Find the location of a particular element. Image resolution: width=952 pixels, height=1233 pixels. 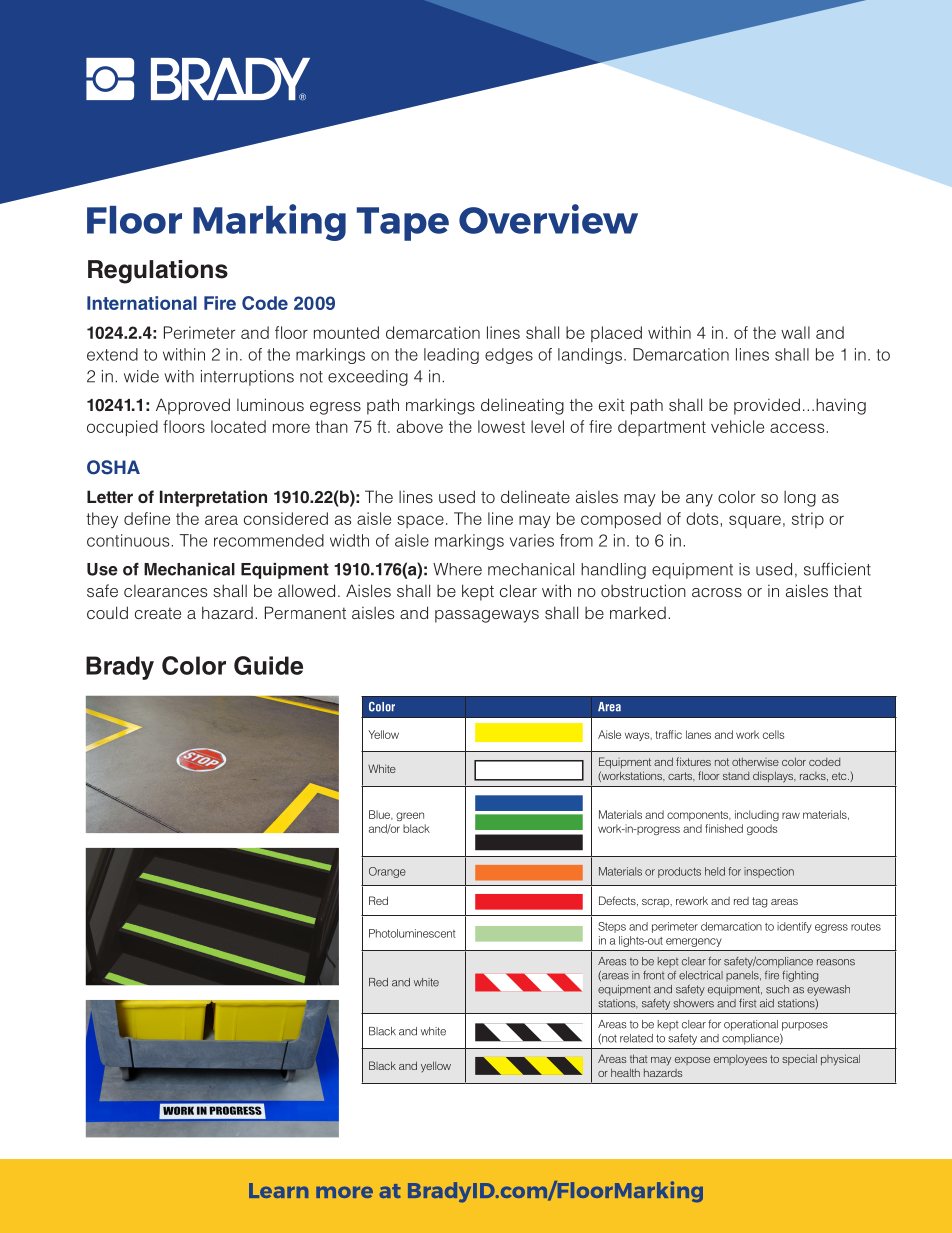

wall is located at coordinates (795, 332).
